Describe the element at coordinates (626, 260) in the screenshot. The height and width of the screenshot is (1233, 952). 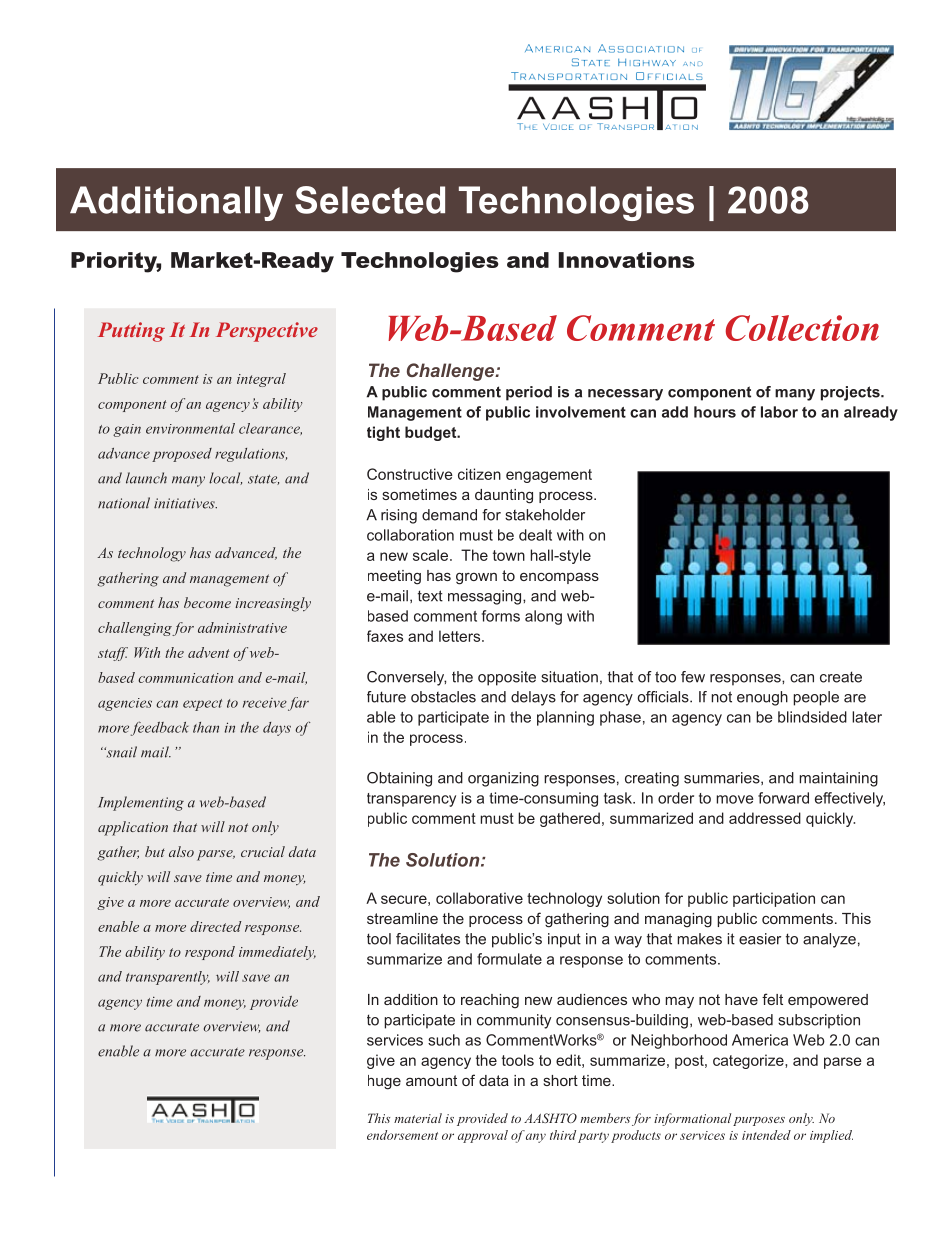
I see `Innovations` at that location.
